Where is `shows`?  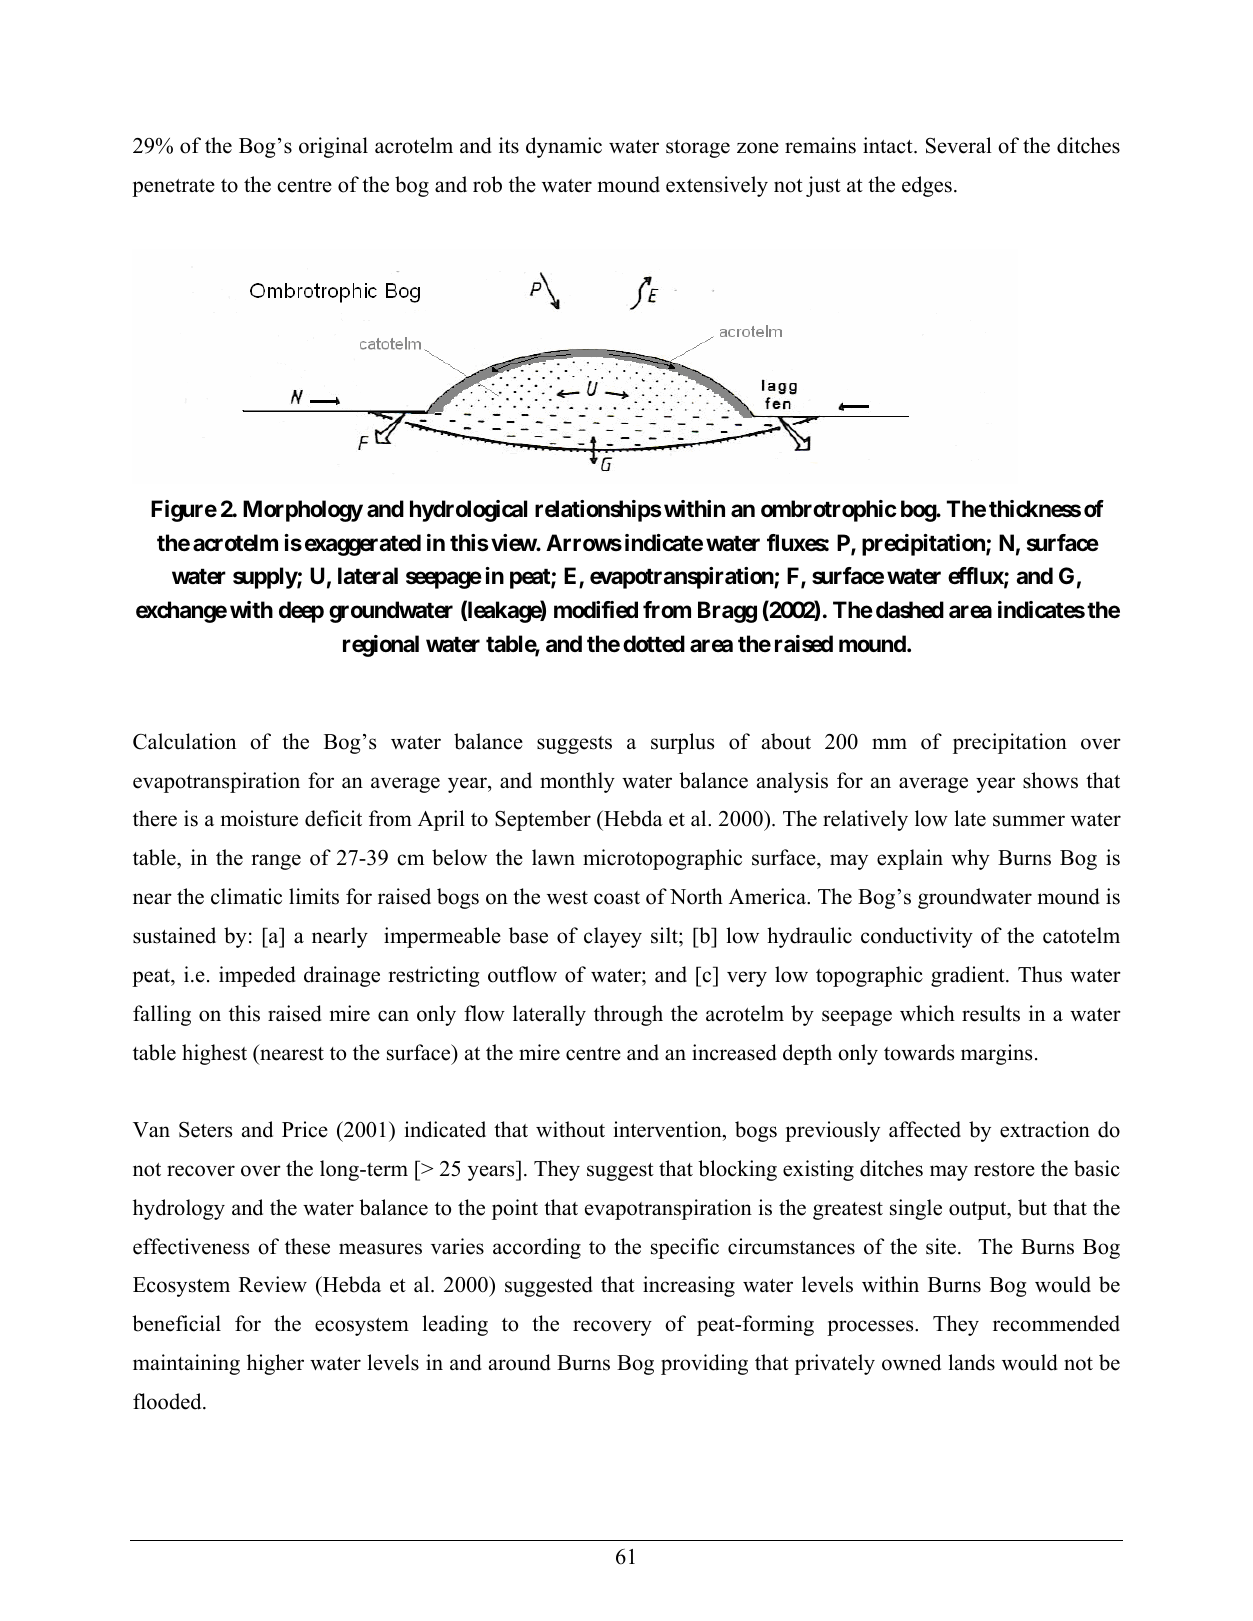
shows is located at coordinates (1050, 780).
